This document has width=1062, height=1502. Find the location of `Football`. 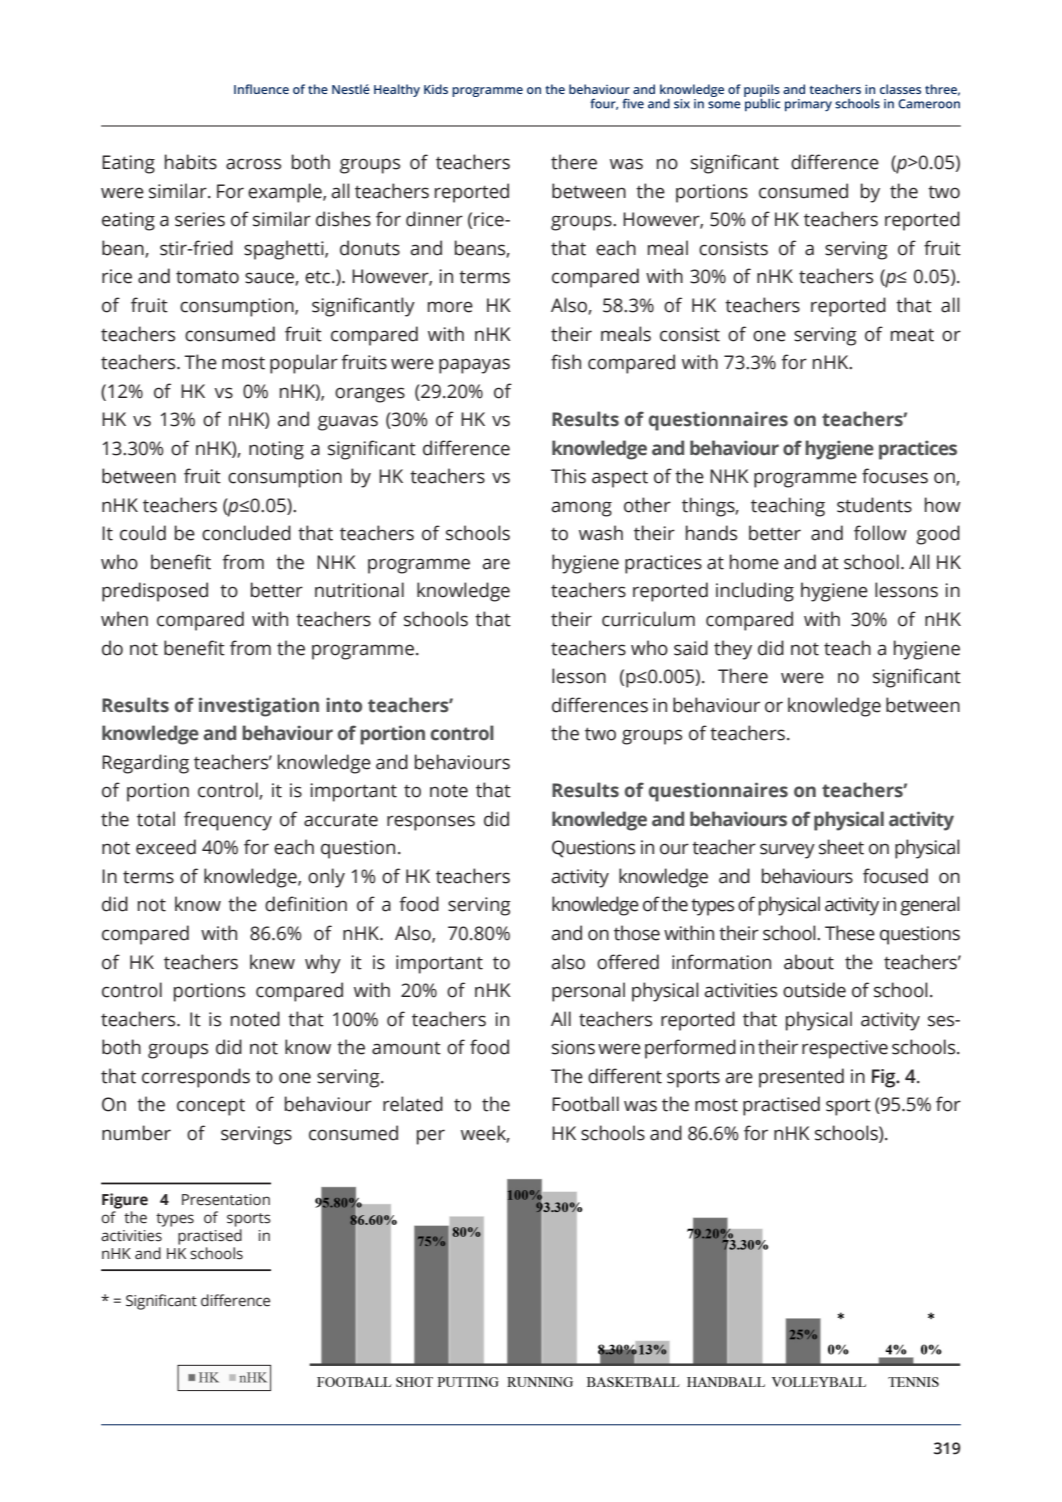

Football is located at coordinates (585, 1104).
